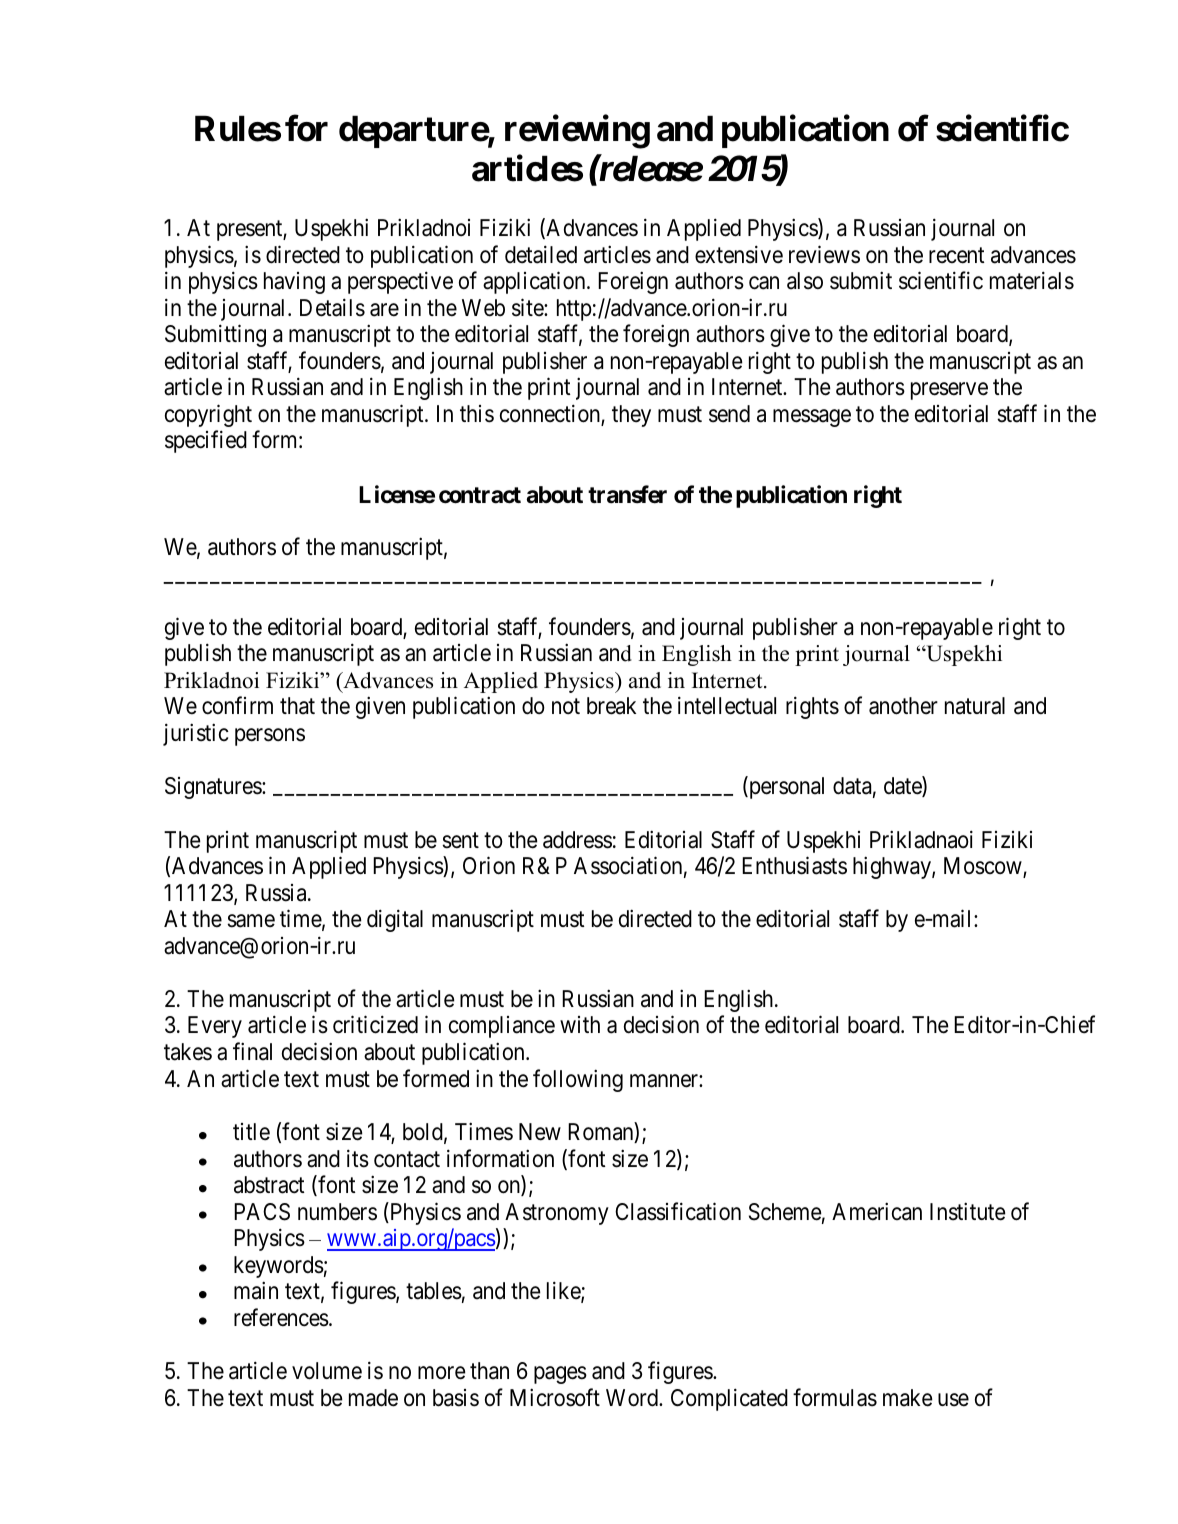  What do you see at coordinates (908, 1398) in the screenshot?
I see `make` at bounding box center [908, 1398].
